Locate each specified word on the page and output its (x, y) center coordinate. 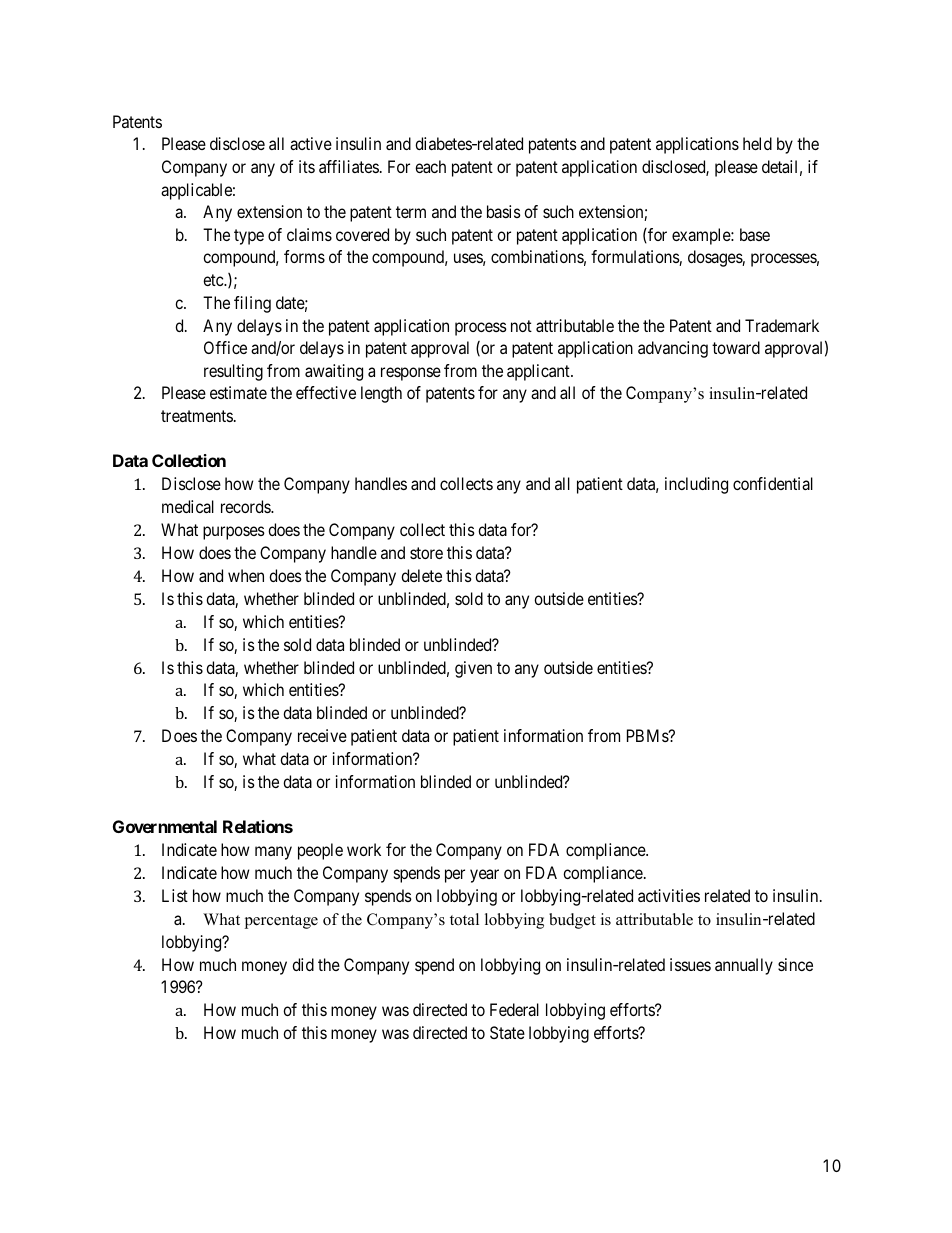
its (307, 166)
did (303, 964)
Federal (514, 1009)
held (757, 143)
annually (744, 966)
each (430, 166)
